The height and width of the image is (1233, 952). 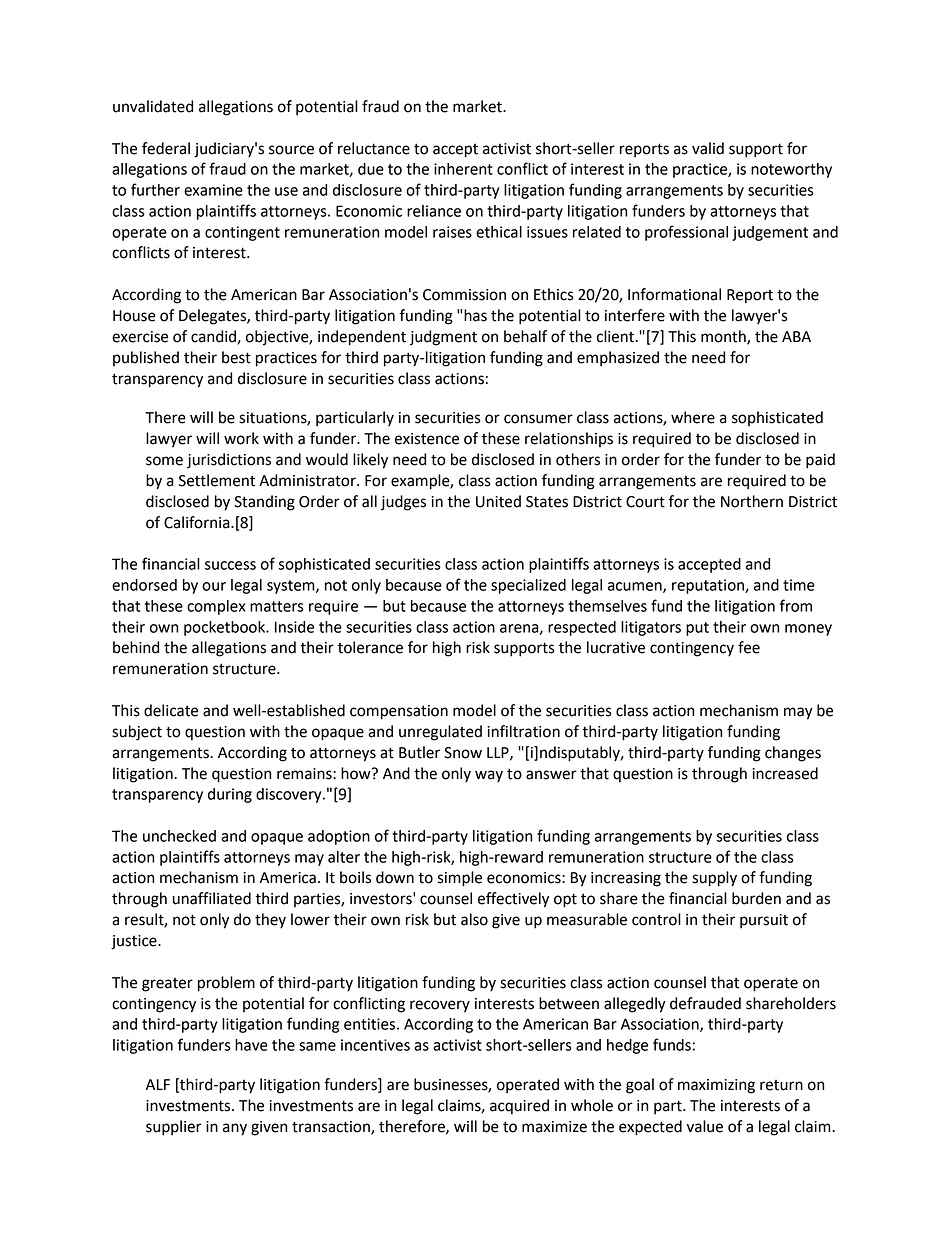 What do you see at coordinates (538, 419) in the image?
I see `consumer` at bounding box center [538, 419].
